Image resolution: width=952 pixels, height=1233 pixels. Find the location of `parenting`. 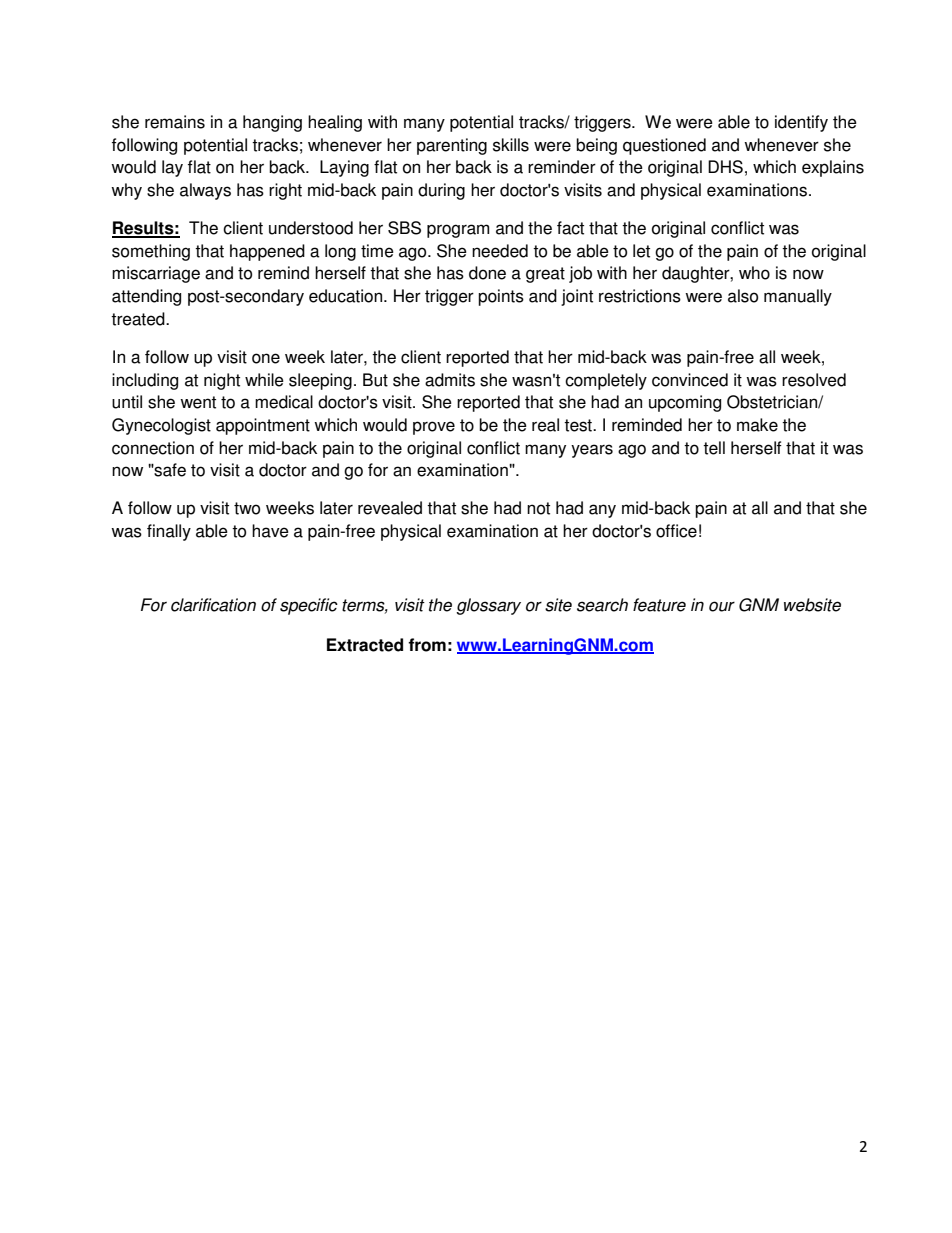

parenting is located at coordinates (452, 146).
